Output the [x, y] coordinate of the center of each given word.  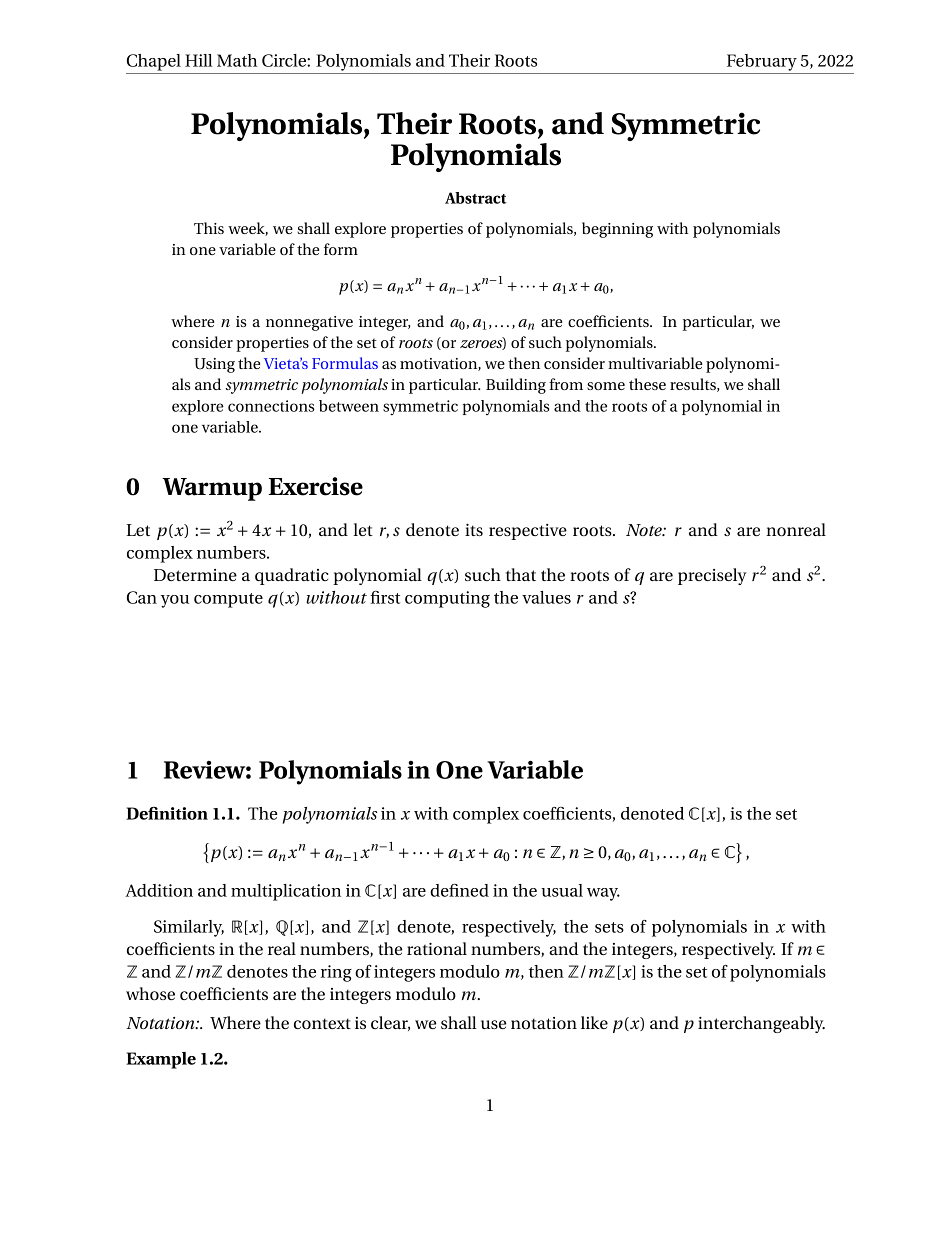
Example [161, 1060]
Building [516, 386]
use [494, 1024]
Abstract [476, 198]
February [762, 62]
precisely [712, 576]
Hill [199, 60]
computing [447, 599]
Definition [167, 813]
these [647, 384]
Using [214, 365]
